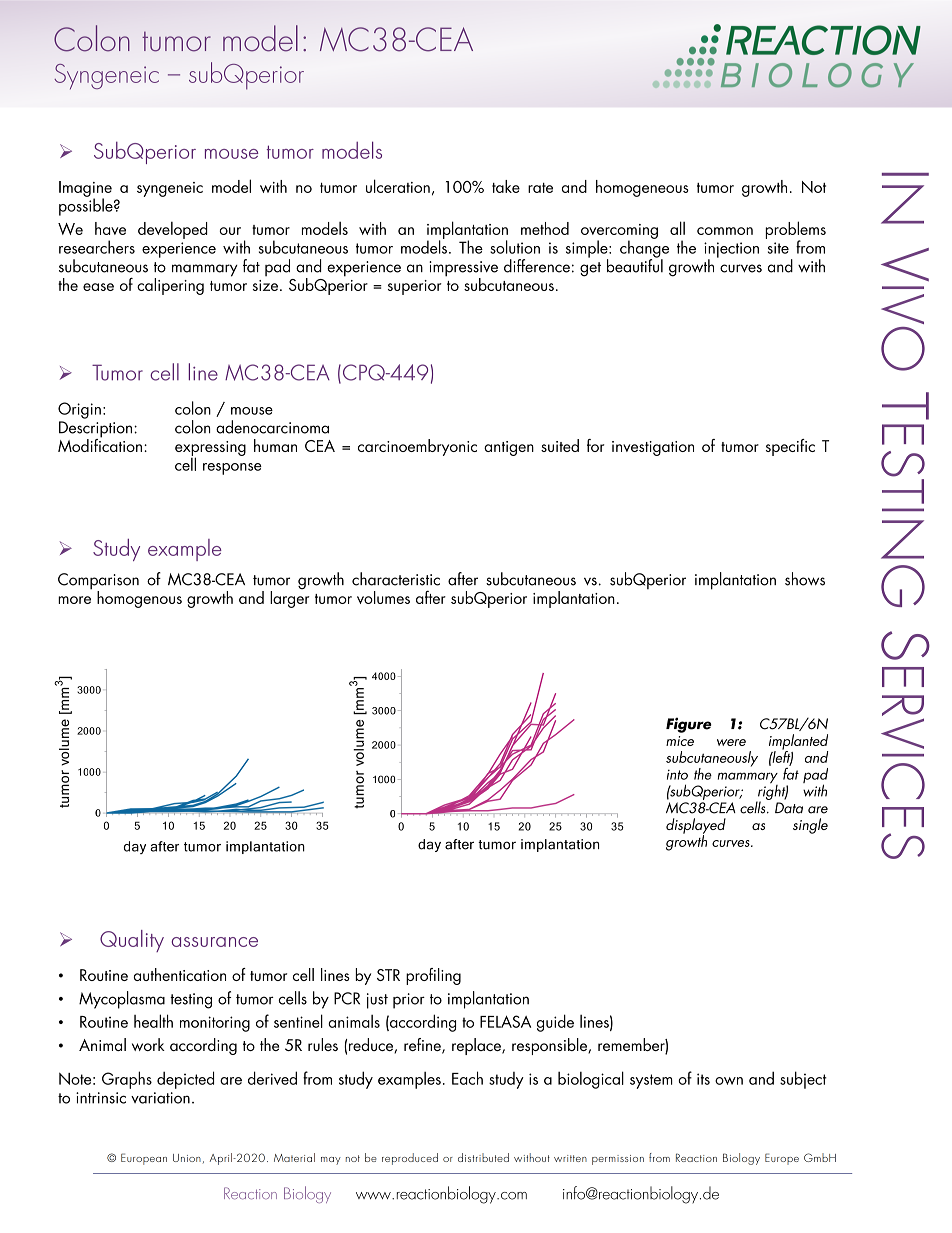 This page has height=1233, width=952. Describe the element at coordinates (398, 186) in the page. I see `ulceration` at that location.
